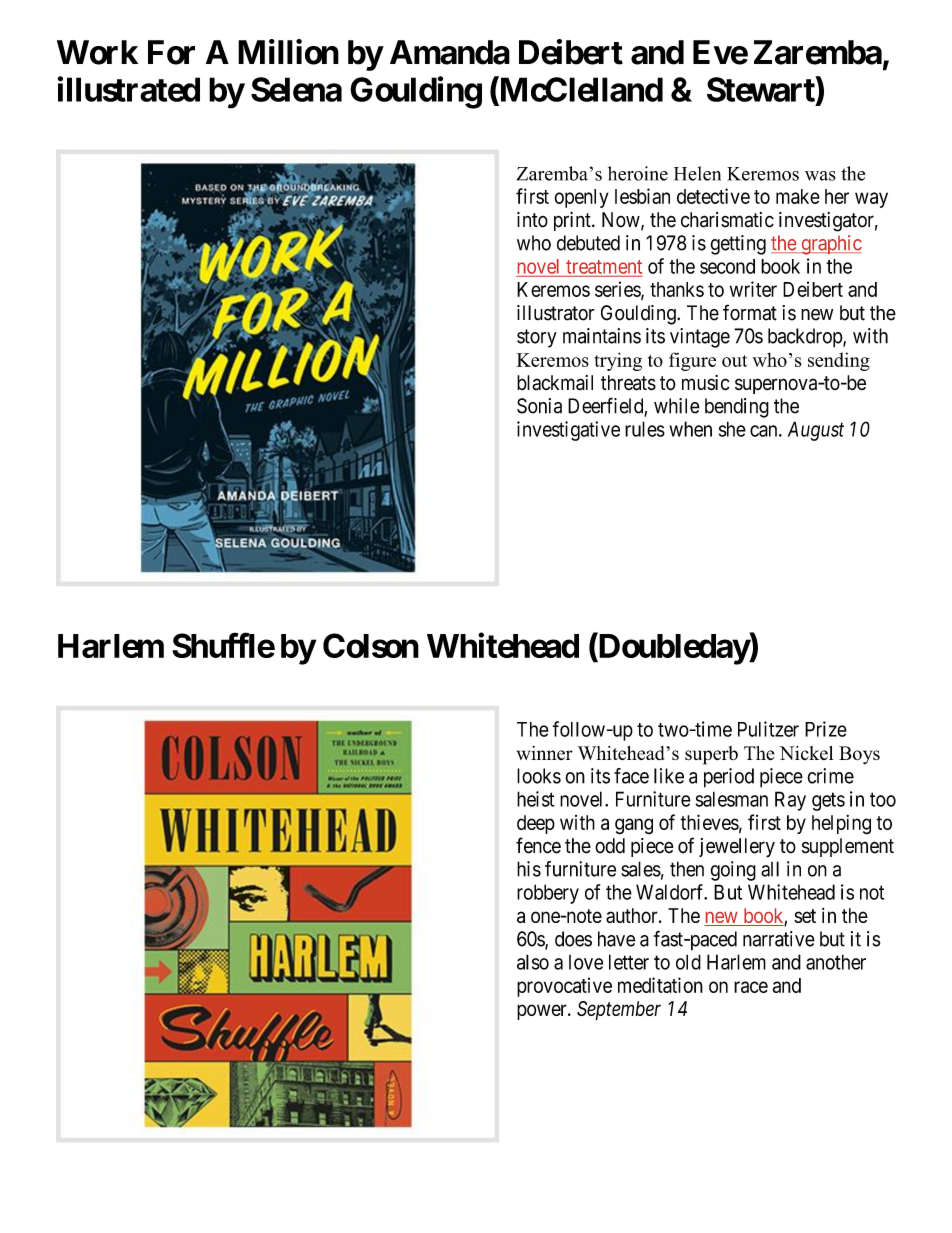 Image resolution: width=952 pixels, height=1233 pixels. Describe the element at coordinates (371, 645) in the document. I see `Colson` at that location.
